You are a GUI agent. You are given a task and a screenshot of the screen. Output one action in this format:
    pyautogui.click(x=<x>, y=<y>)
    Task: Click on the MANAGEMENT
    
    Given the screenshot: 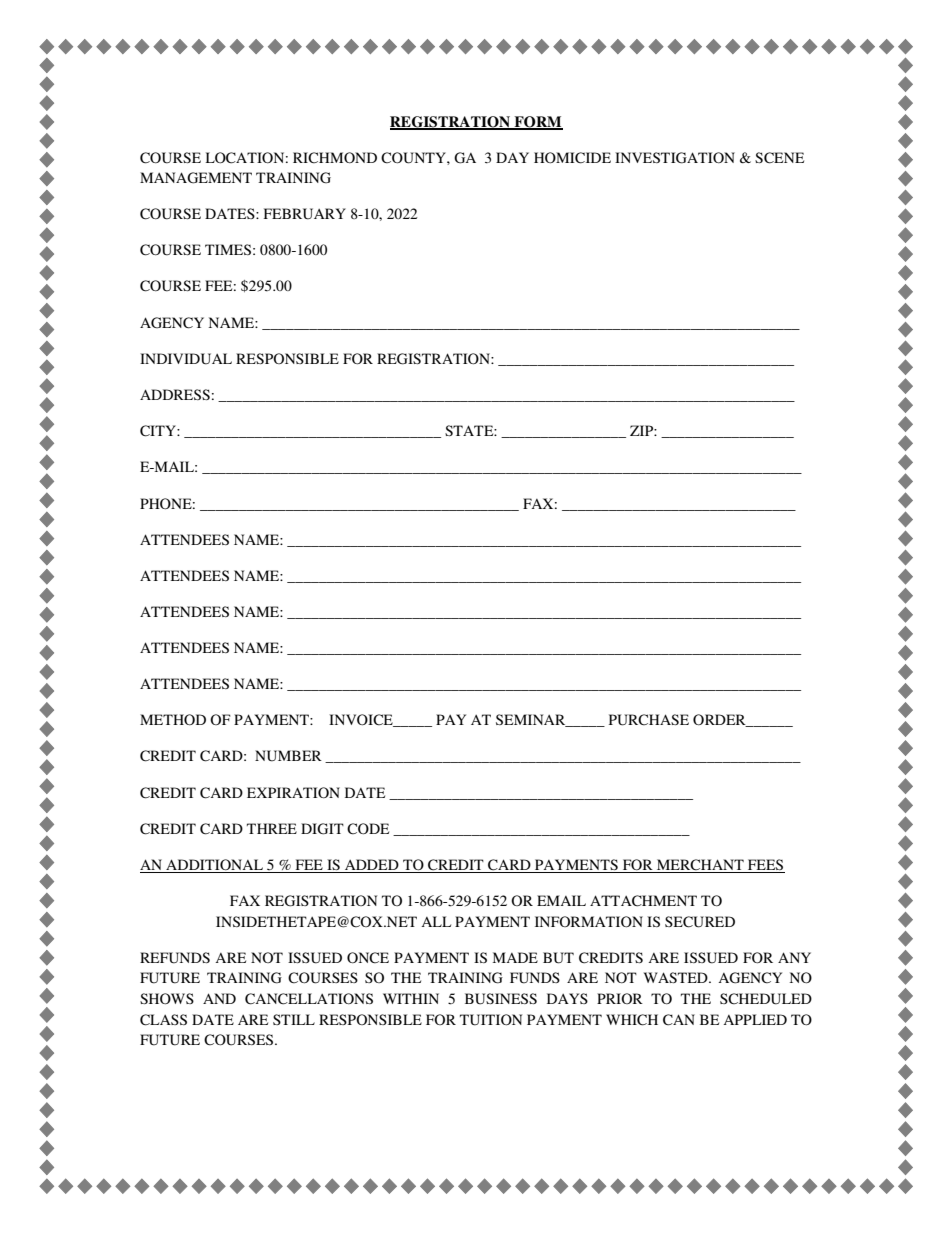 What is the action you would take?
    pyautogui.click(x=196, y=178)
